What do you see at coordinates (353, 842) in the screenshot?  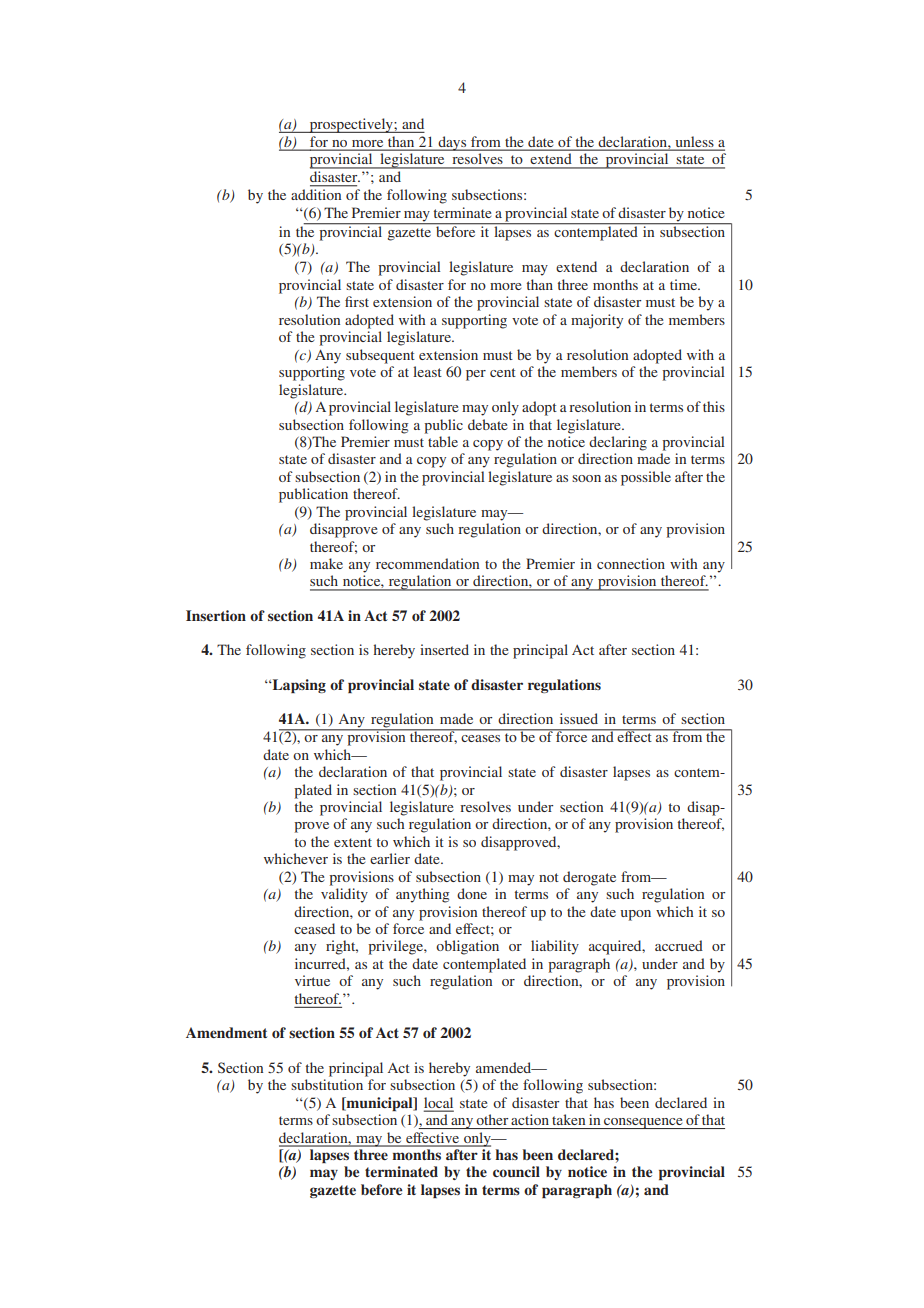 I see `extent` at bounding box center [353, 842].
